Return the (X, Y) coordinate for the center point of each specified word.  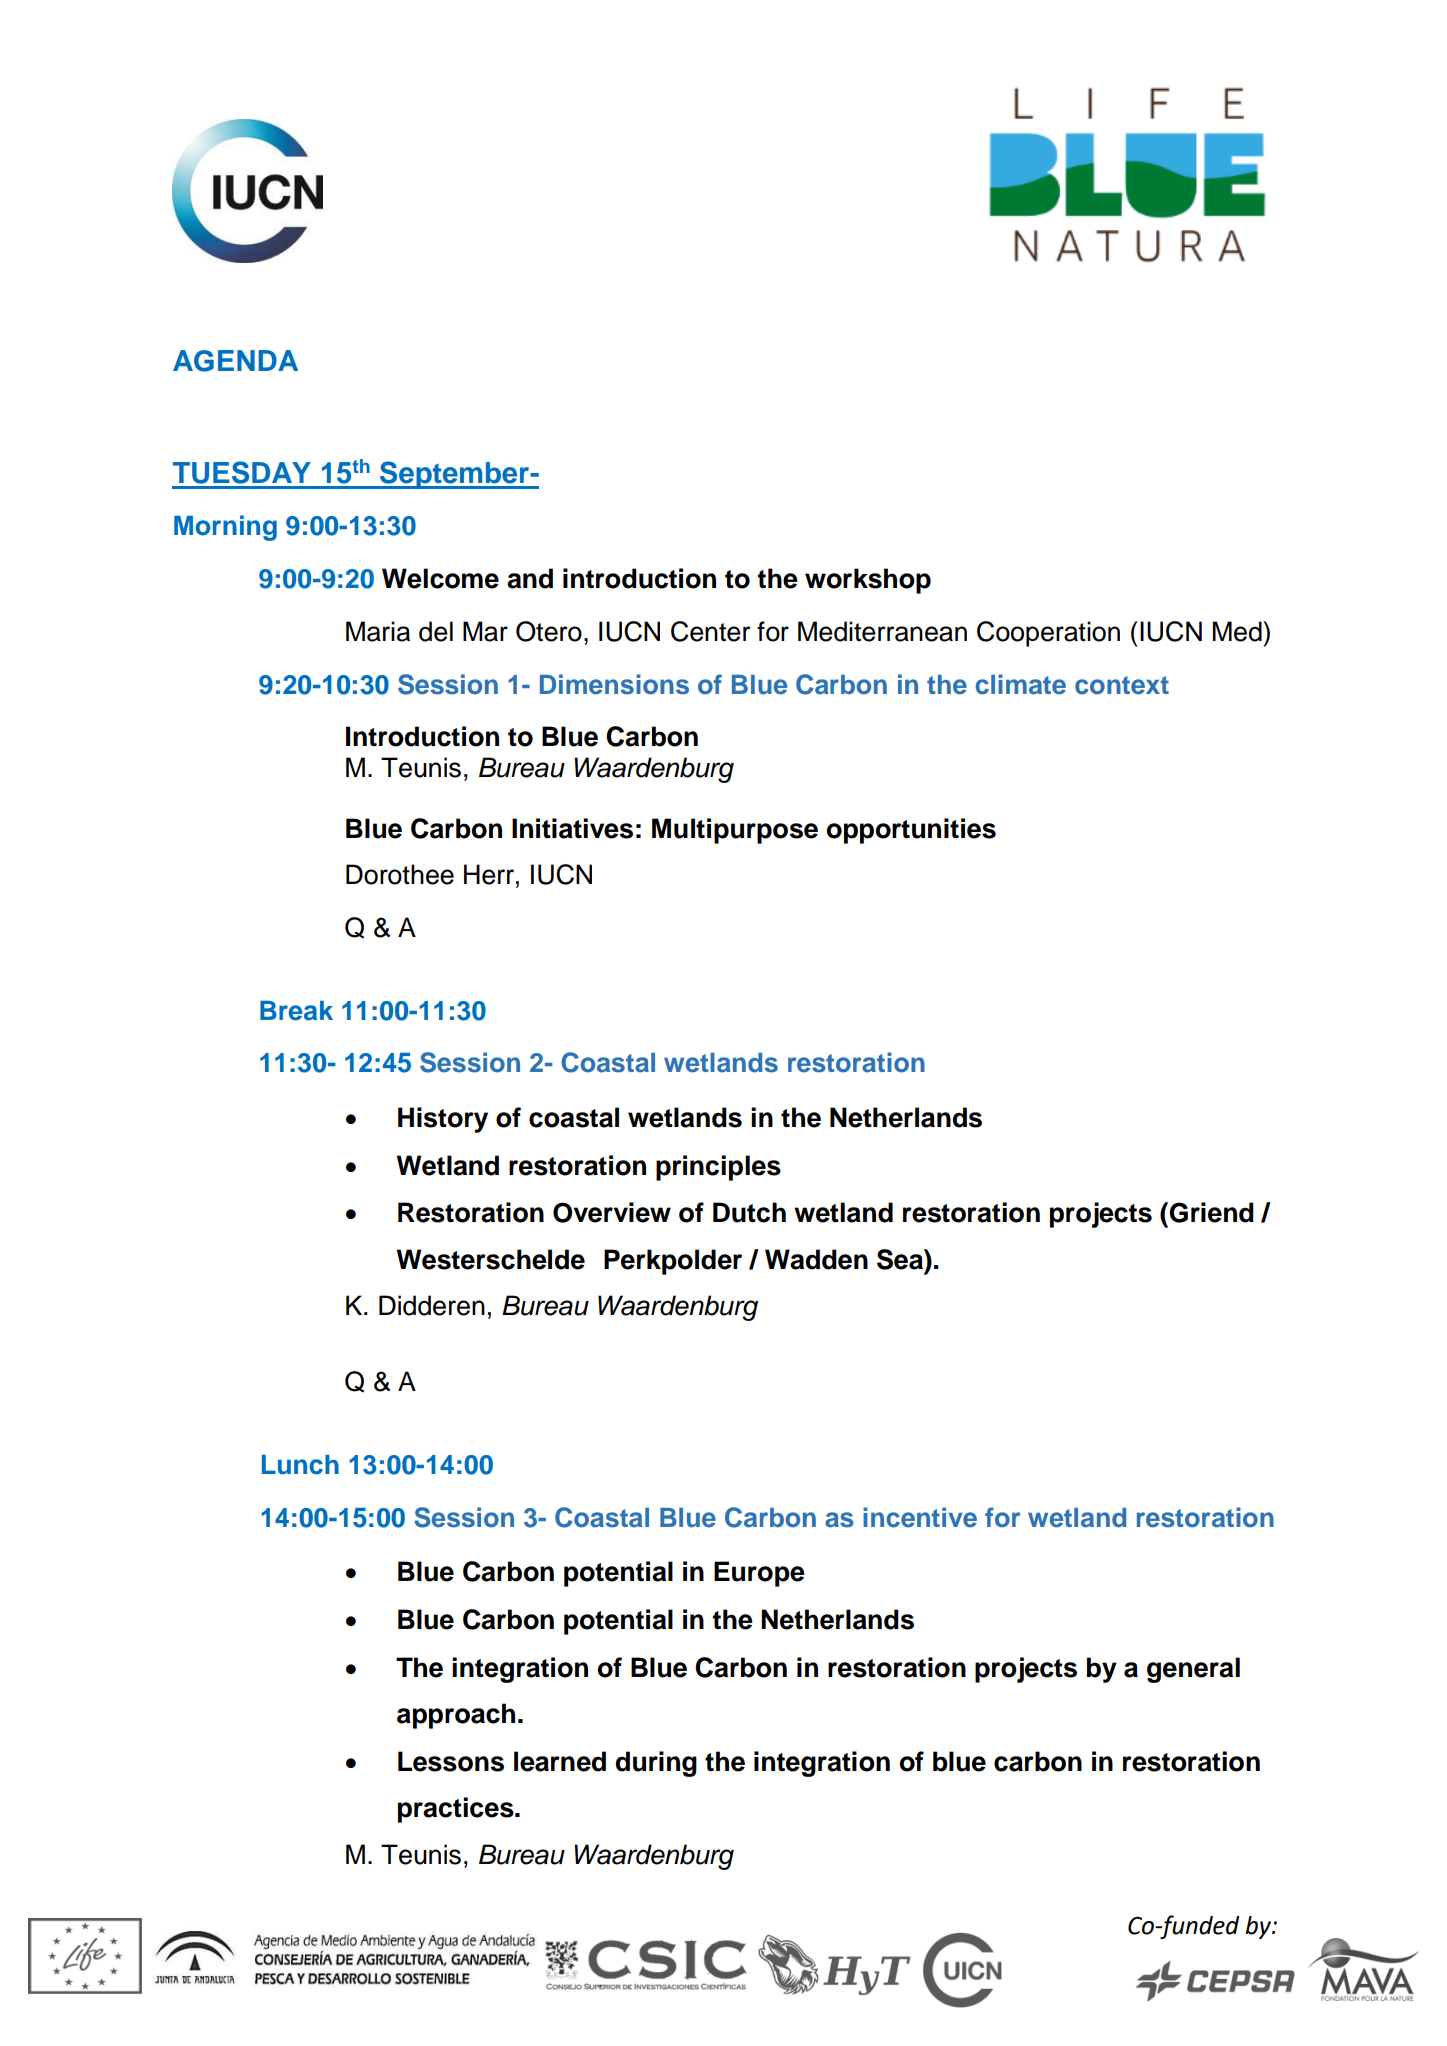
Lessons (451, 1761)
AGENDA (235, 361)
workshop (868, 581)
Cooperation (1048, 634)
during (656, 1764)
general (1193, 1670)
